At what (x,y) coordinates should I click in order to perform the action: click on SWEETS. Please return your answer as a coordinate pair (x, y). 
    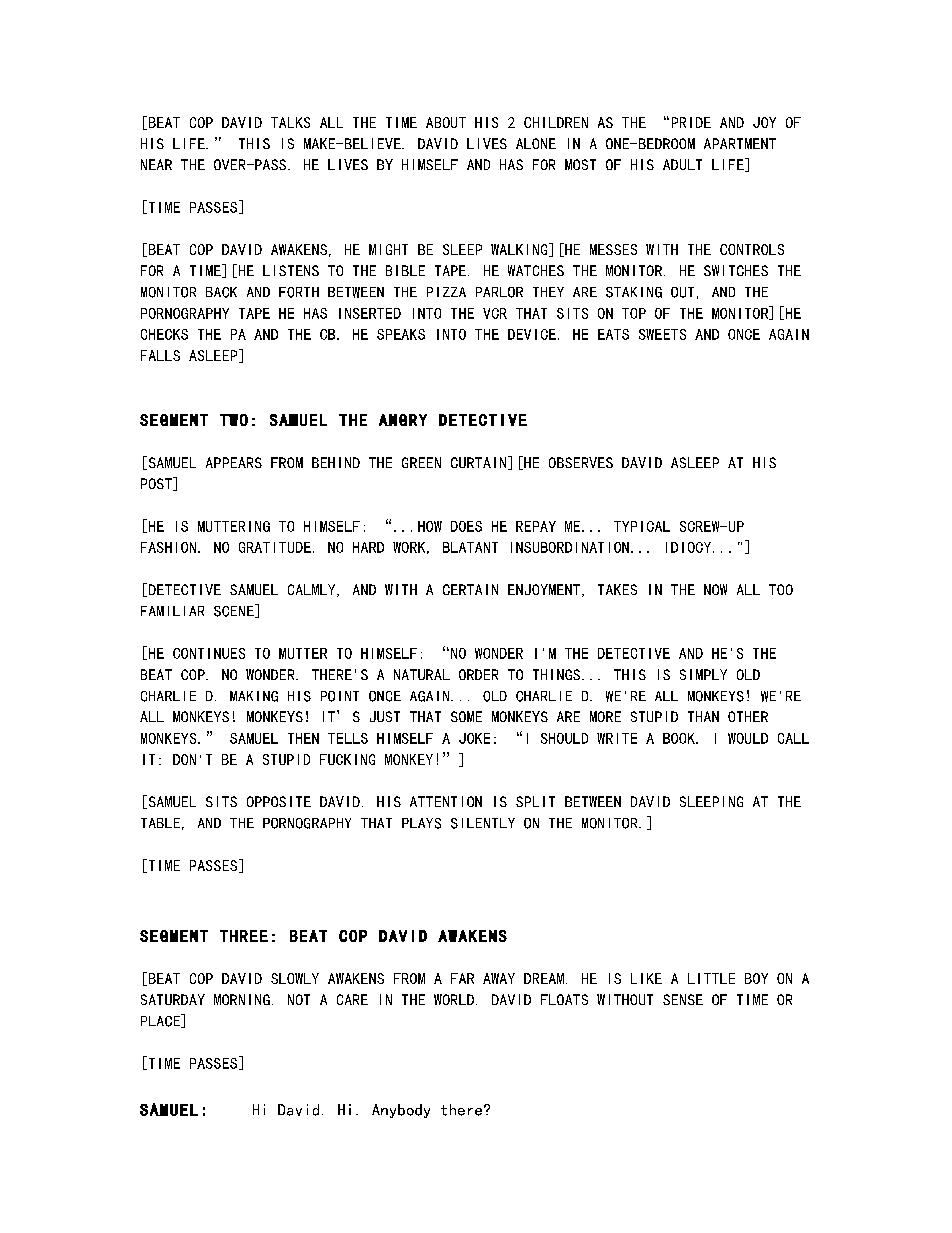
    Looking at the image, I should click on (662, 334).
